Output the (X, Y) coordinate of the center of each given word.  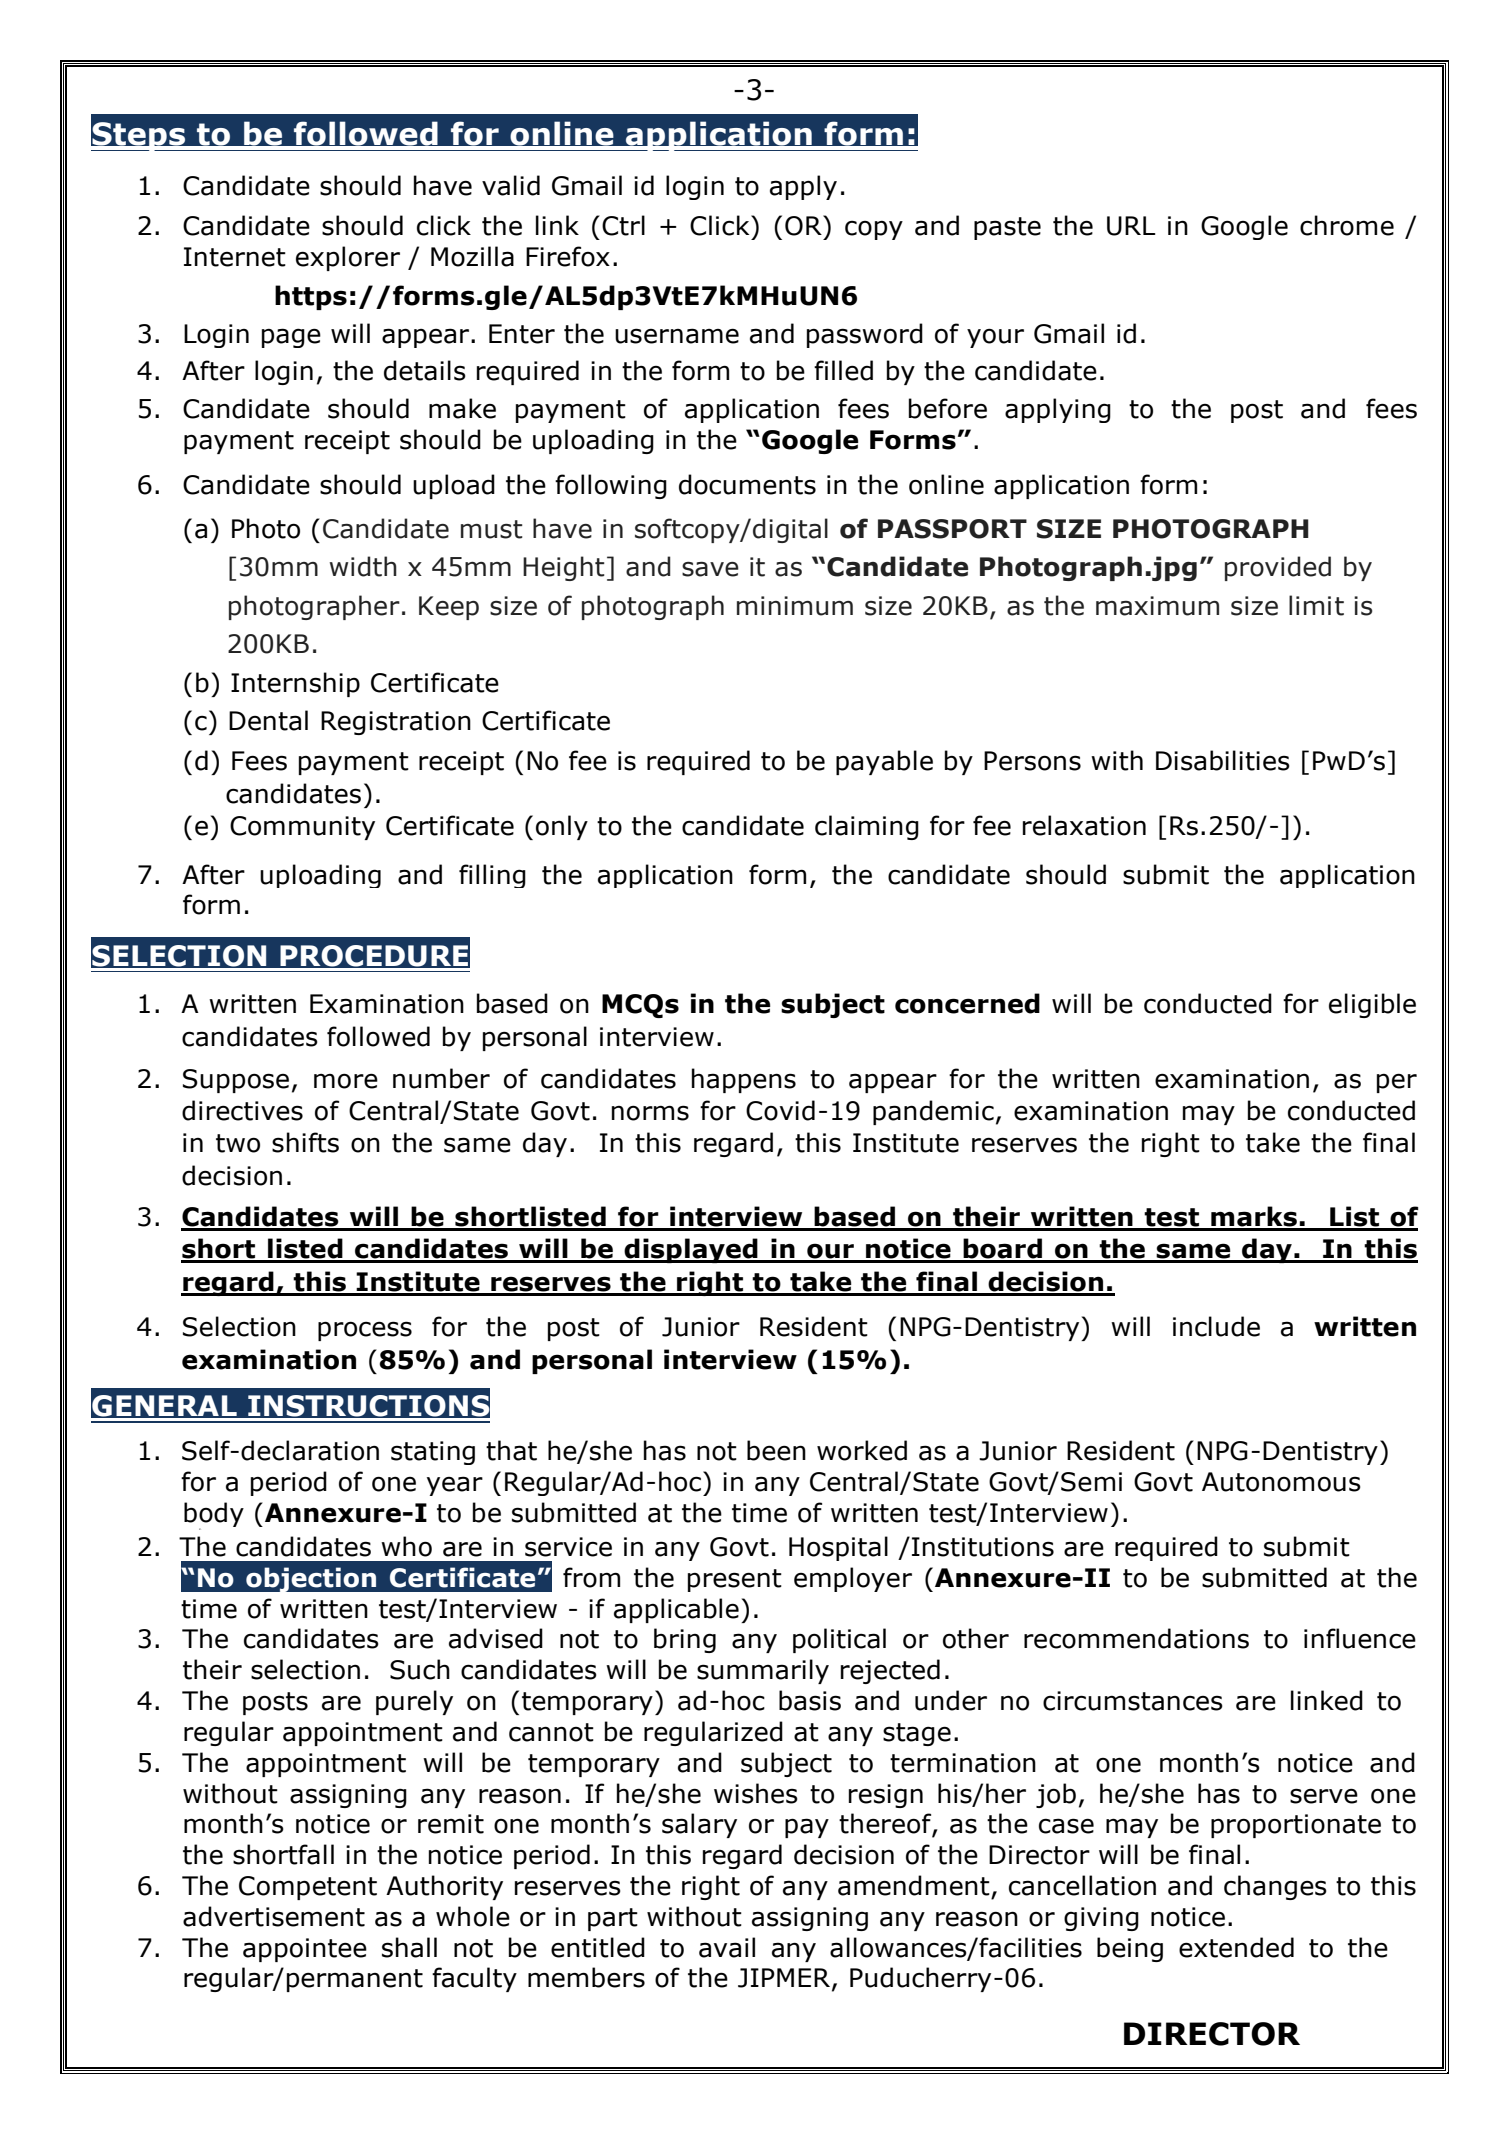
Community (302, 828)
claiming (867, 827)
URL (1131, 226)
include (1216, 1326)
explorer (348, 258)
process (365, 1331)
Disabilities (1223, 760)
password (865, 335)
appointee (305, 1950)
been (776, 1450)
